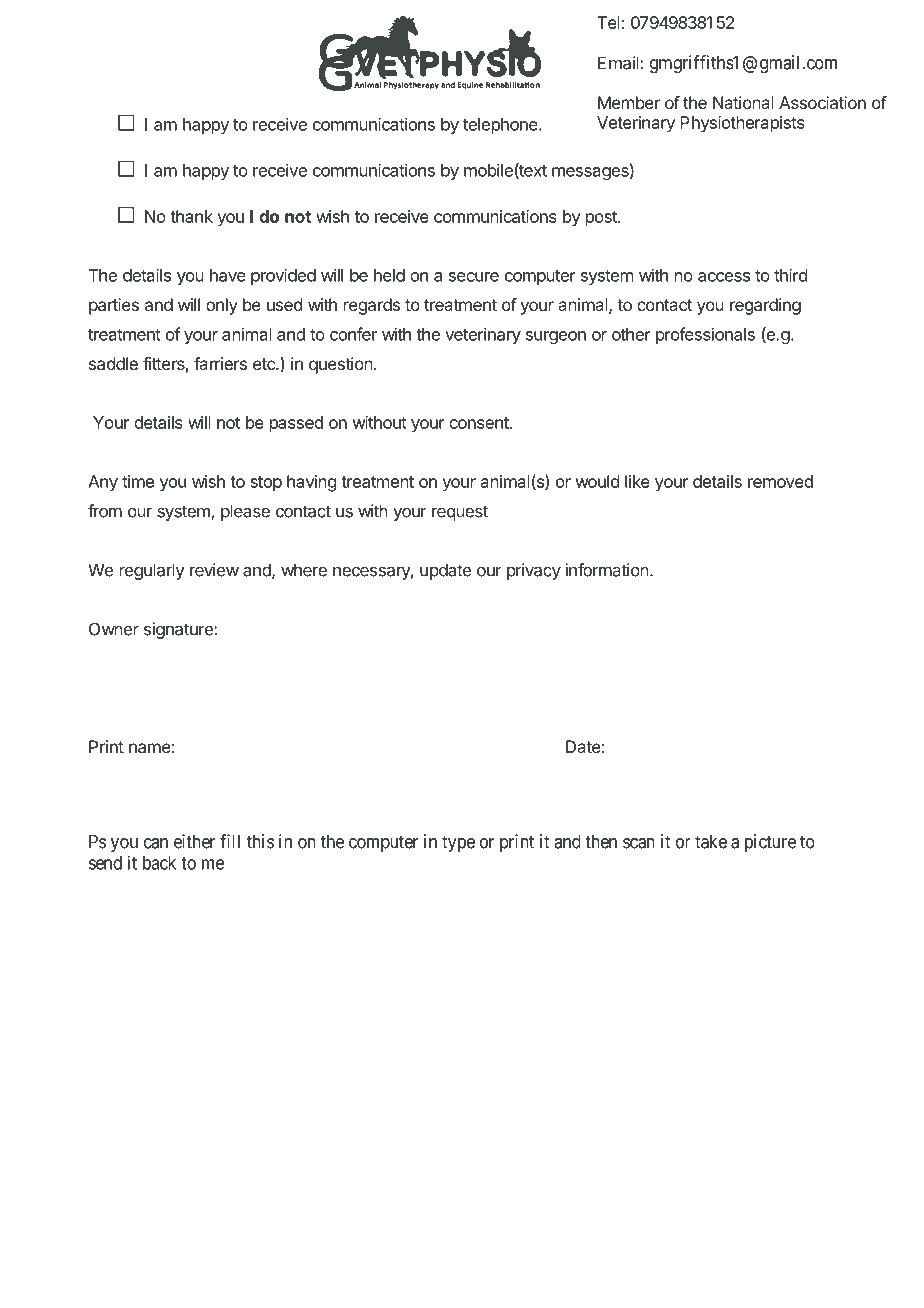 The height and width of the screenshot is (1308, 924). What do you see at coordinates (194, 841) in the screenshot?
I see `either` at bounding box center [194, 841].
